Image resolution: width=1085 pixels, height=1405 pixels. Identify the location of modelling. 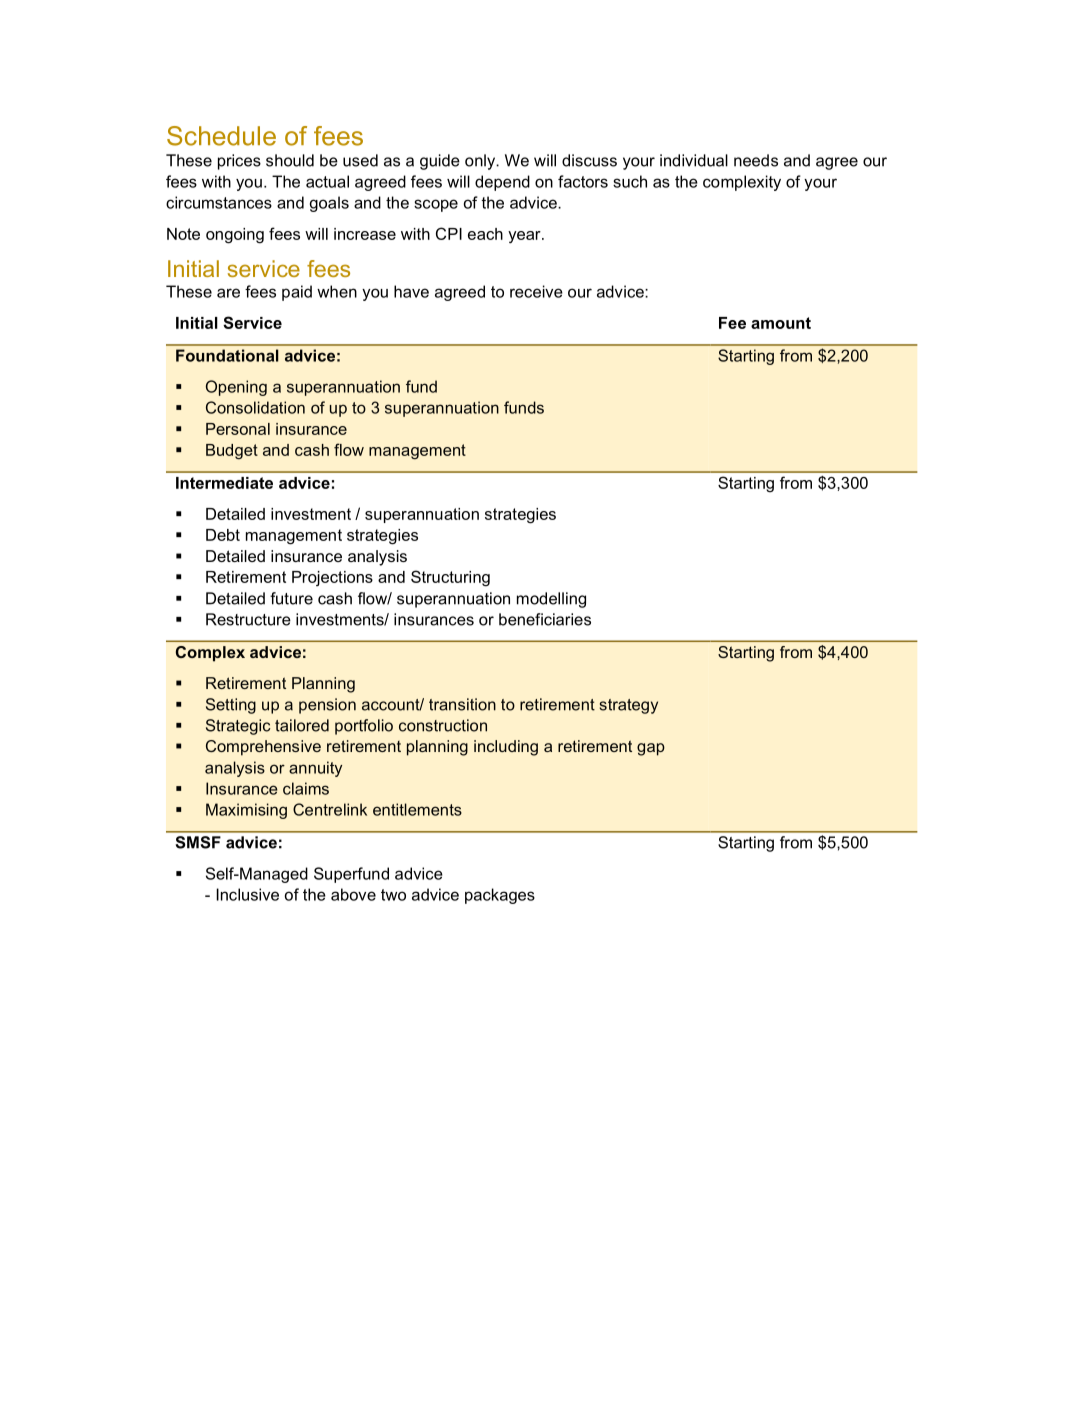
(551, 600).
